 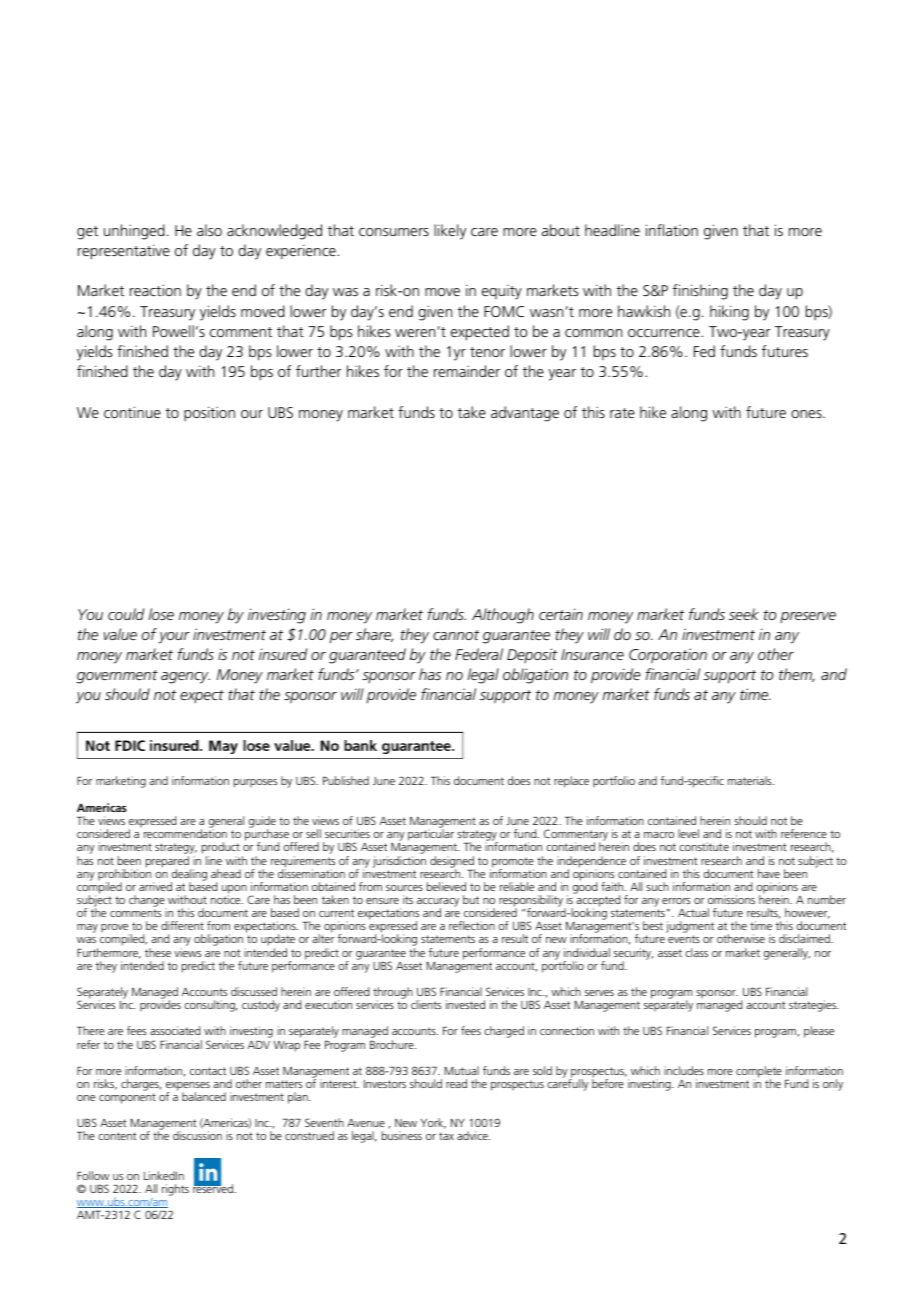 I want to click on prepared, so click(x=168, y=863).
